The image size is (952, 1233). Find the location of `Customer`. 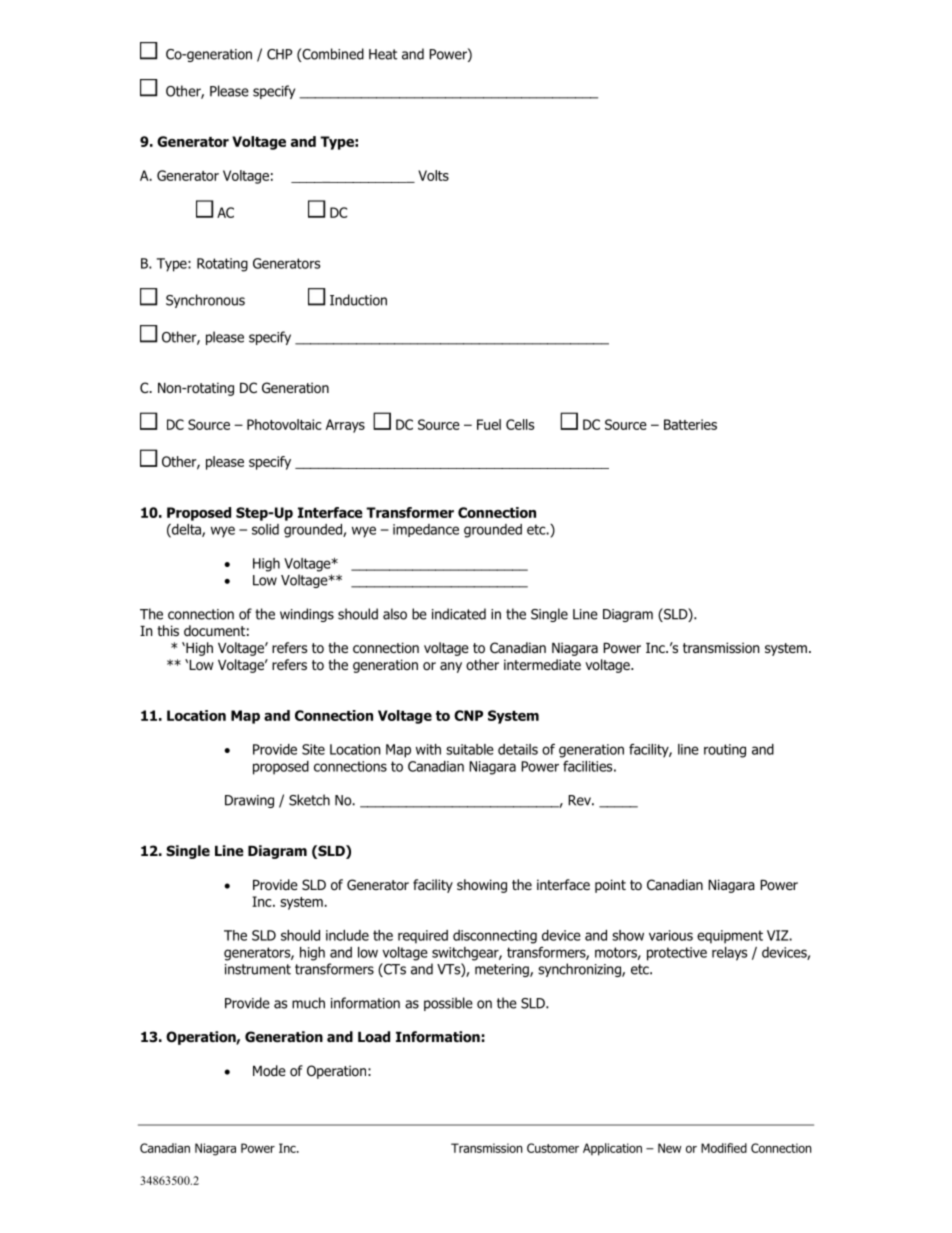

Customer is located at coordinates (553, 1148).
